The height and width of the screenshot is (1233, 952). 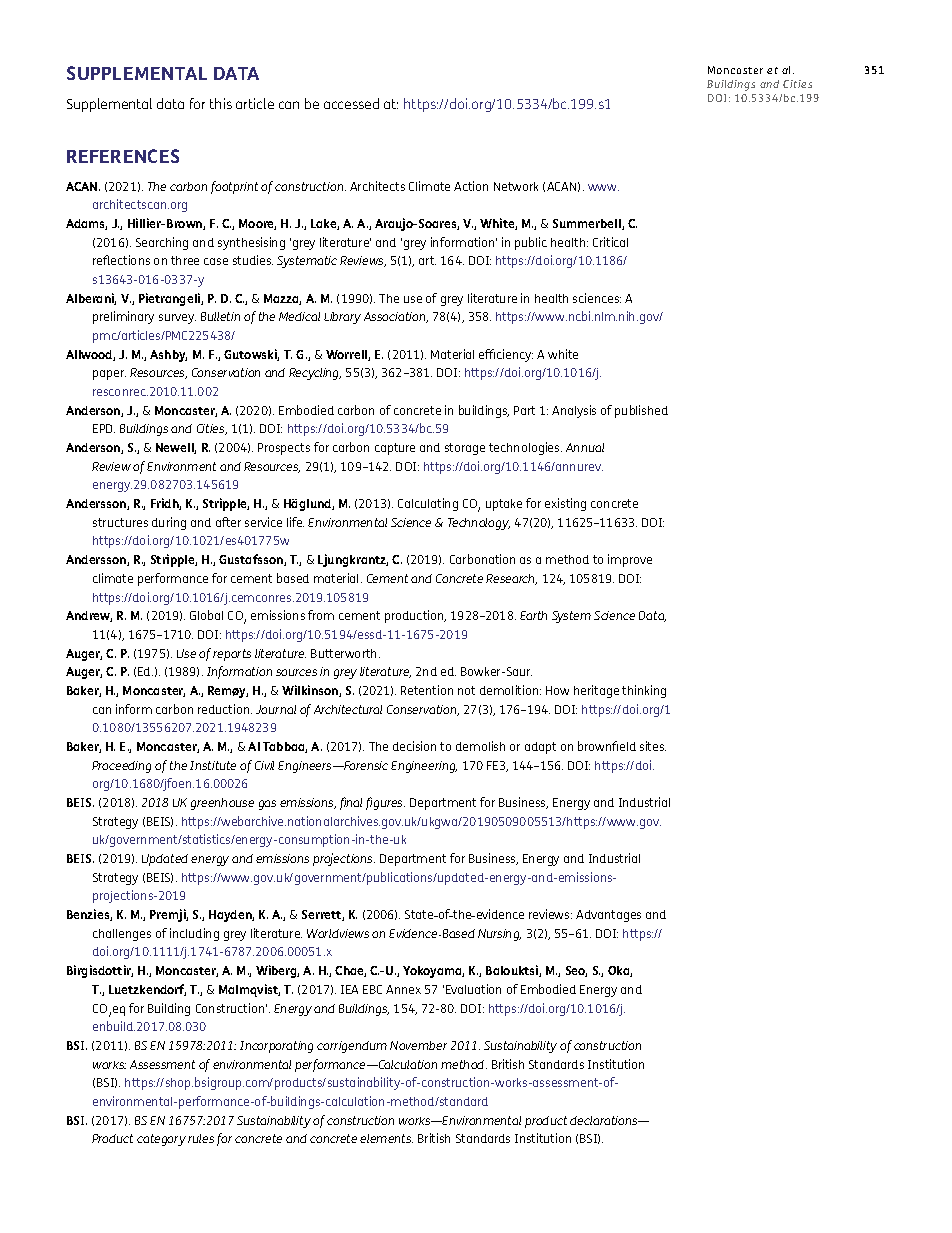 What do you see at coordinates (516, 186) in the screenshot?
I see `Network` at bounding box center [516, 186].
